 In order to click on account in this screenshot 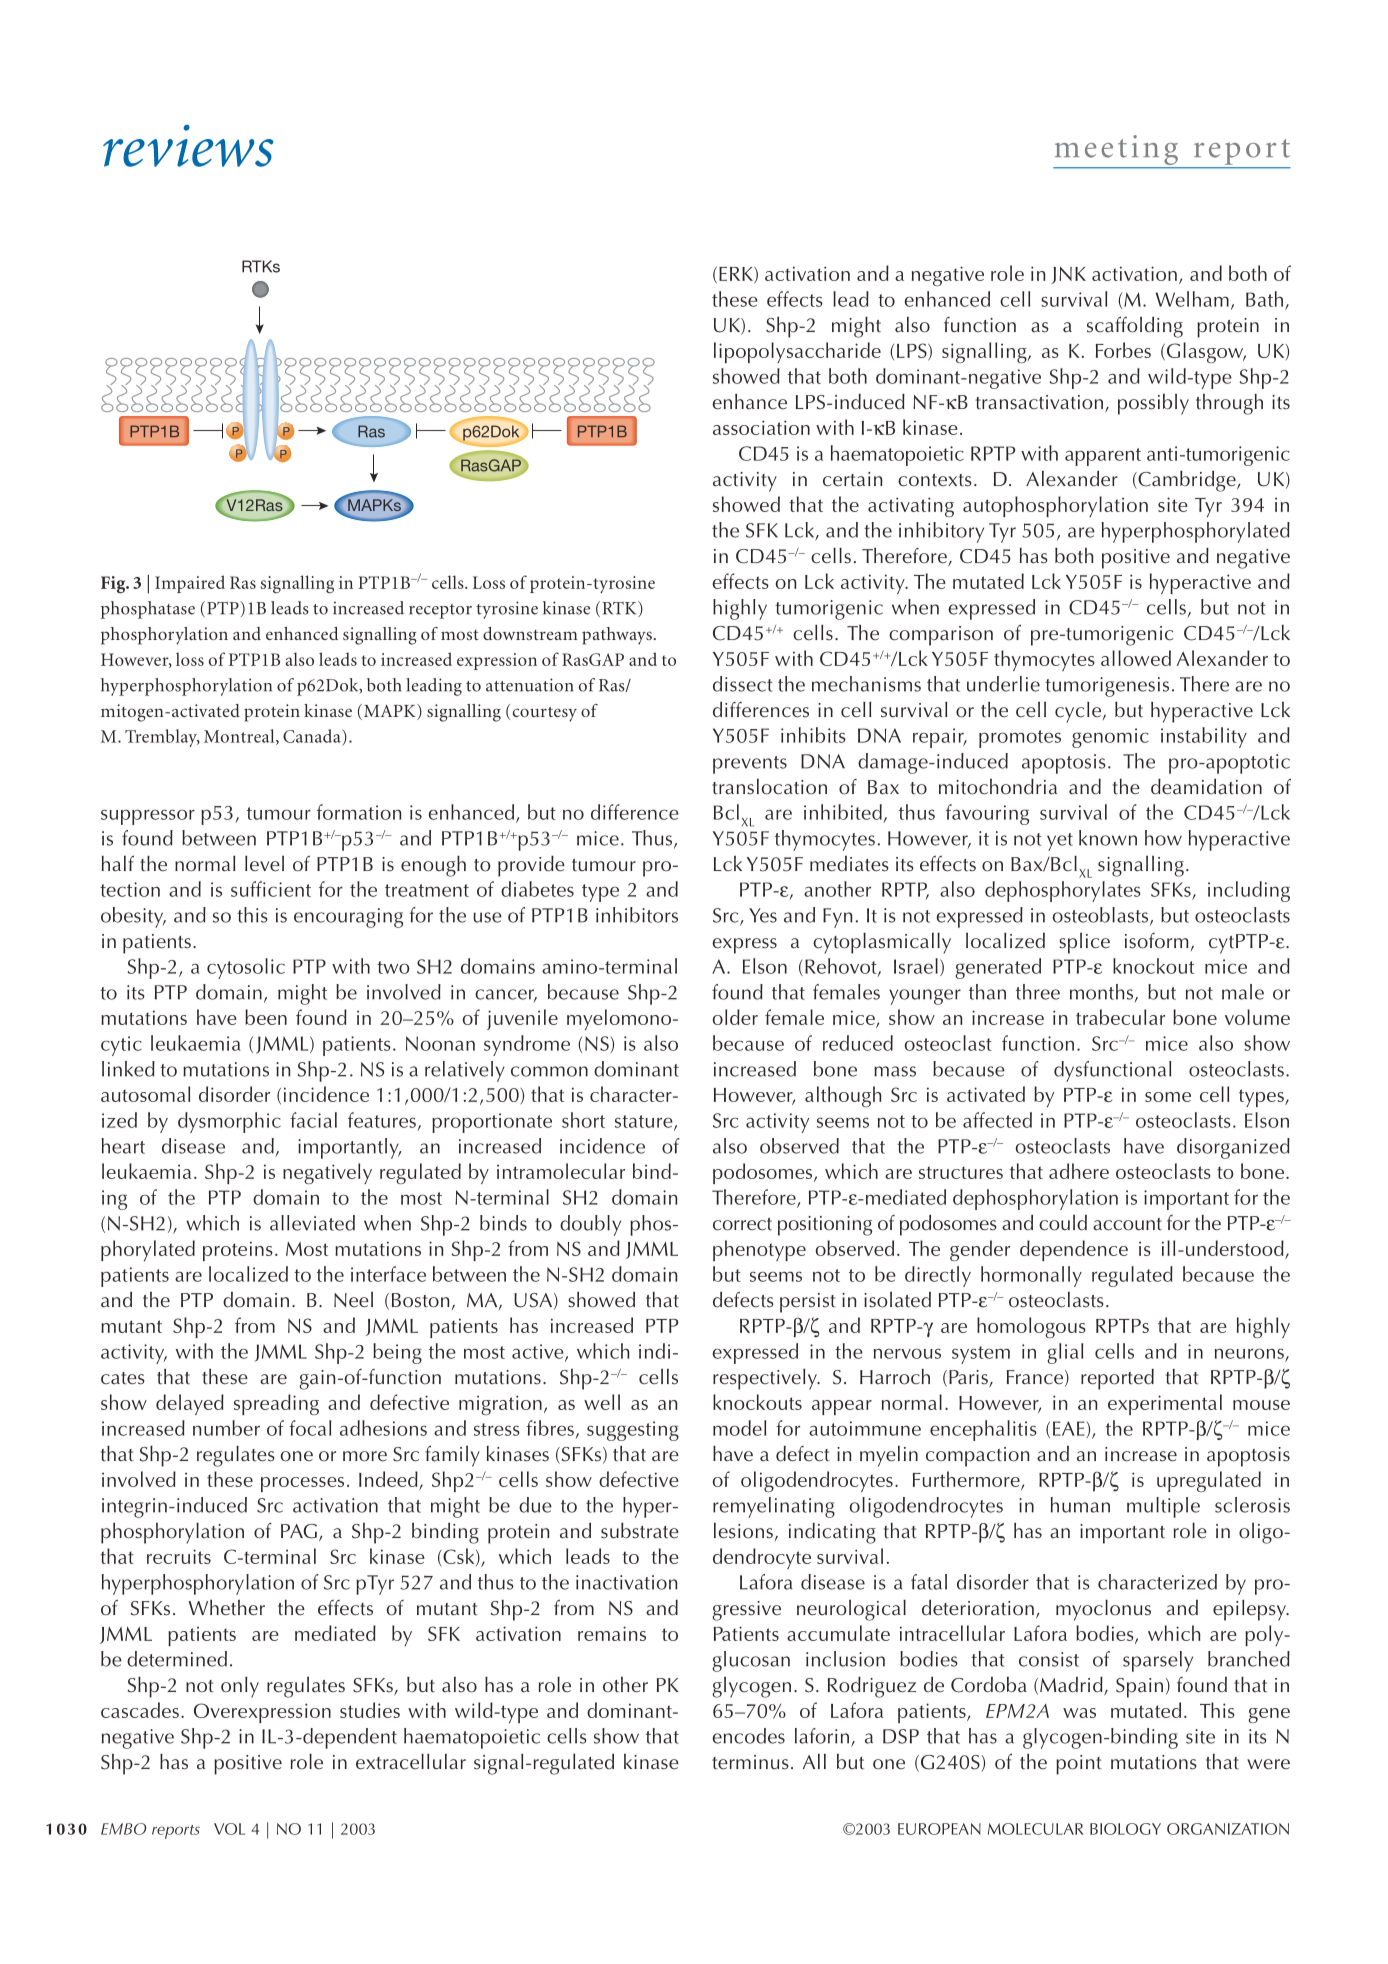, I will do `click(1127, 1224)`.
